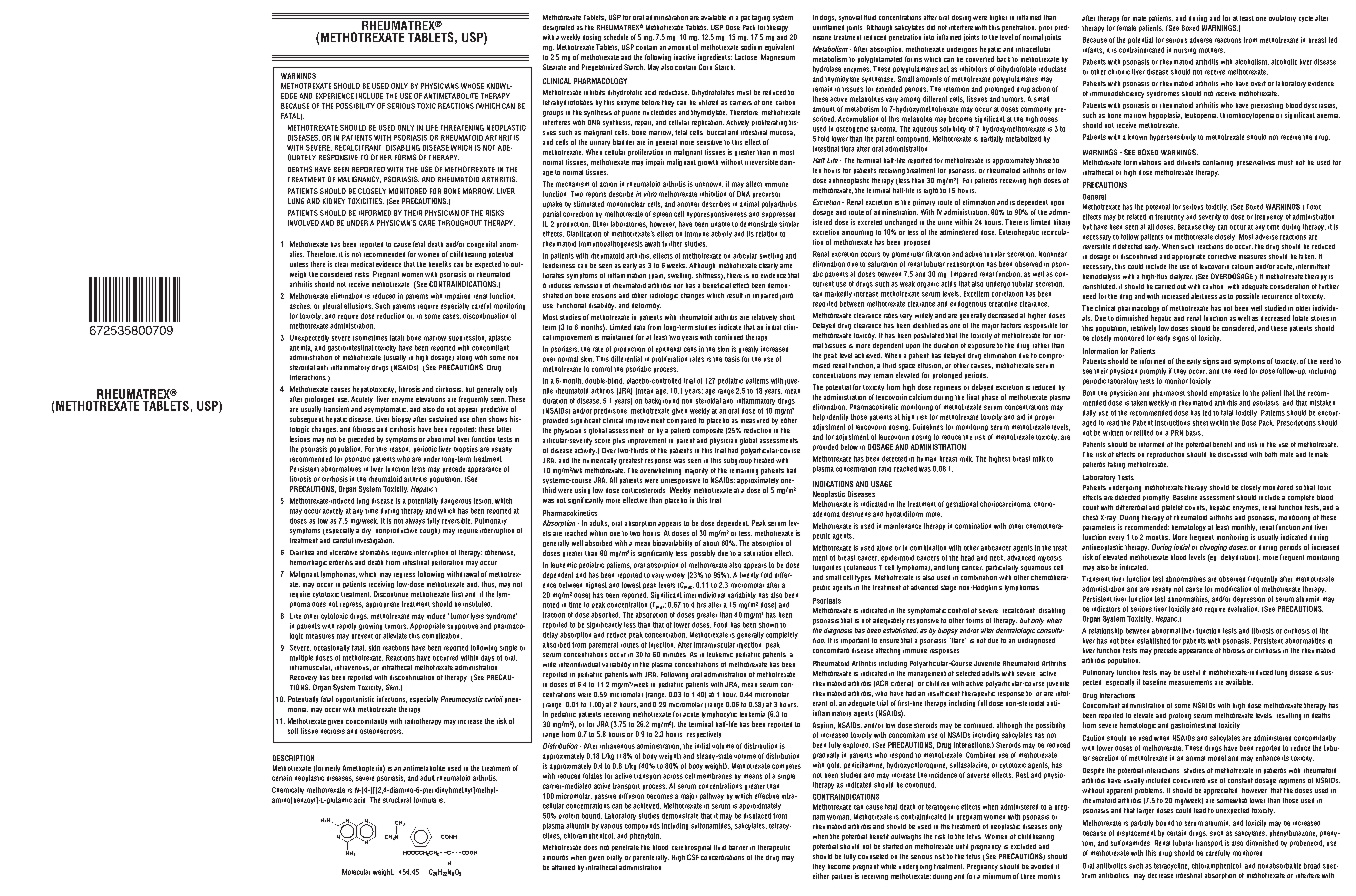  What do you see at coordinates (489, 584) in the page?
I see `thus` at bounding box center [489, 584].
